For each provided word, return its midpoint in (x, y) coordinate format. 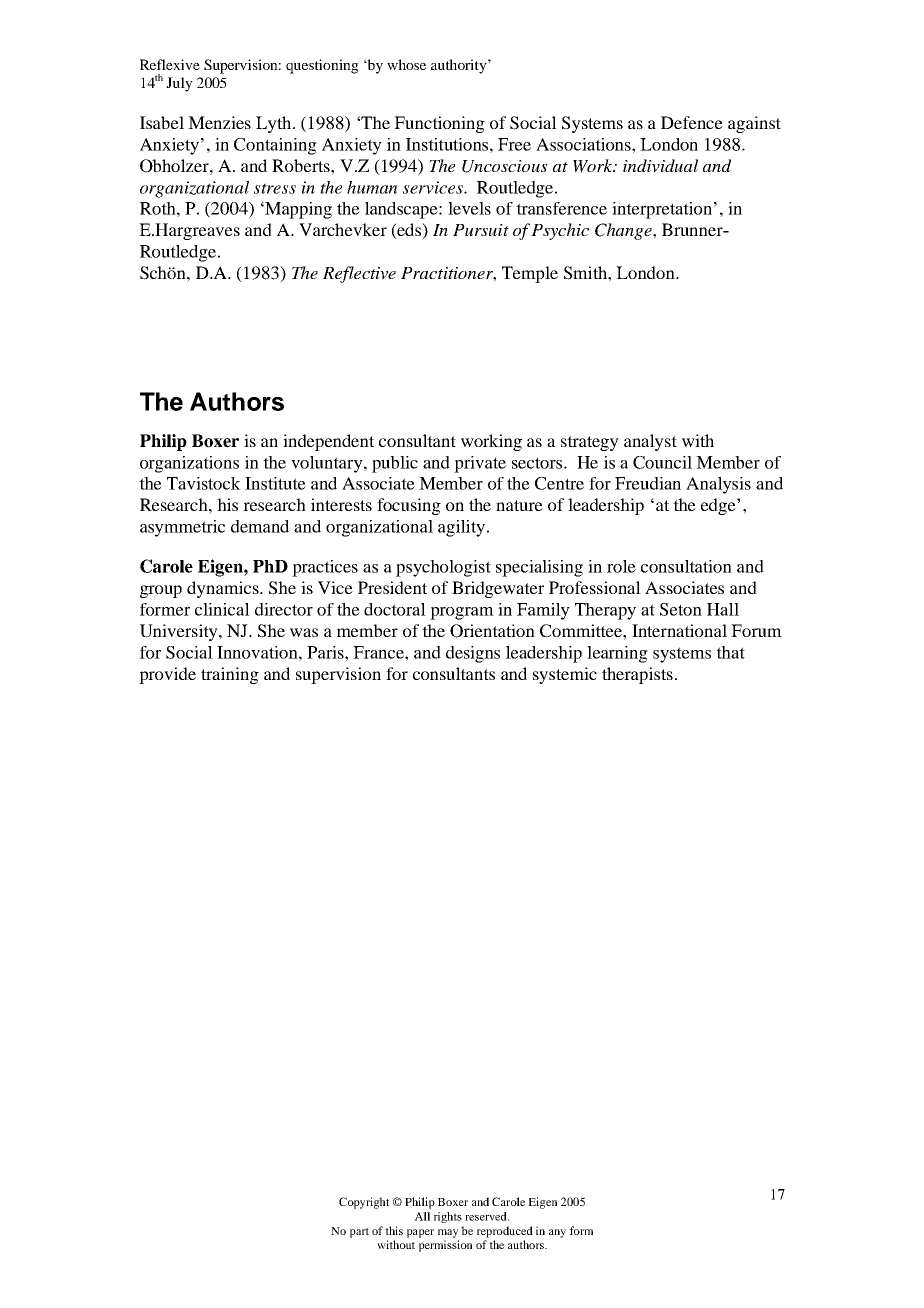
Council (662, 462)
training (230, 675)
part (359, 1233)
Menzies (219, 122)
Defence (692, 122)
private (480, 464)
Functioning (439, 124)
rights (448, 1217)
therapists (637, 675)
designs (473, 654)
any (557, 1233)
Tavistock (204, 483)
